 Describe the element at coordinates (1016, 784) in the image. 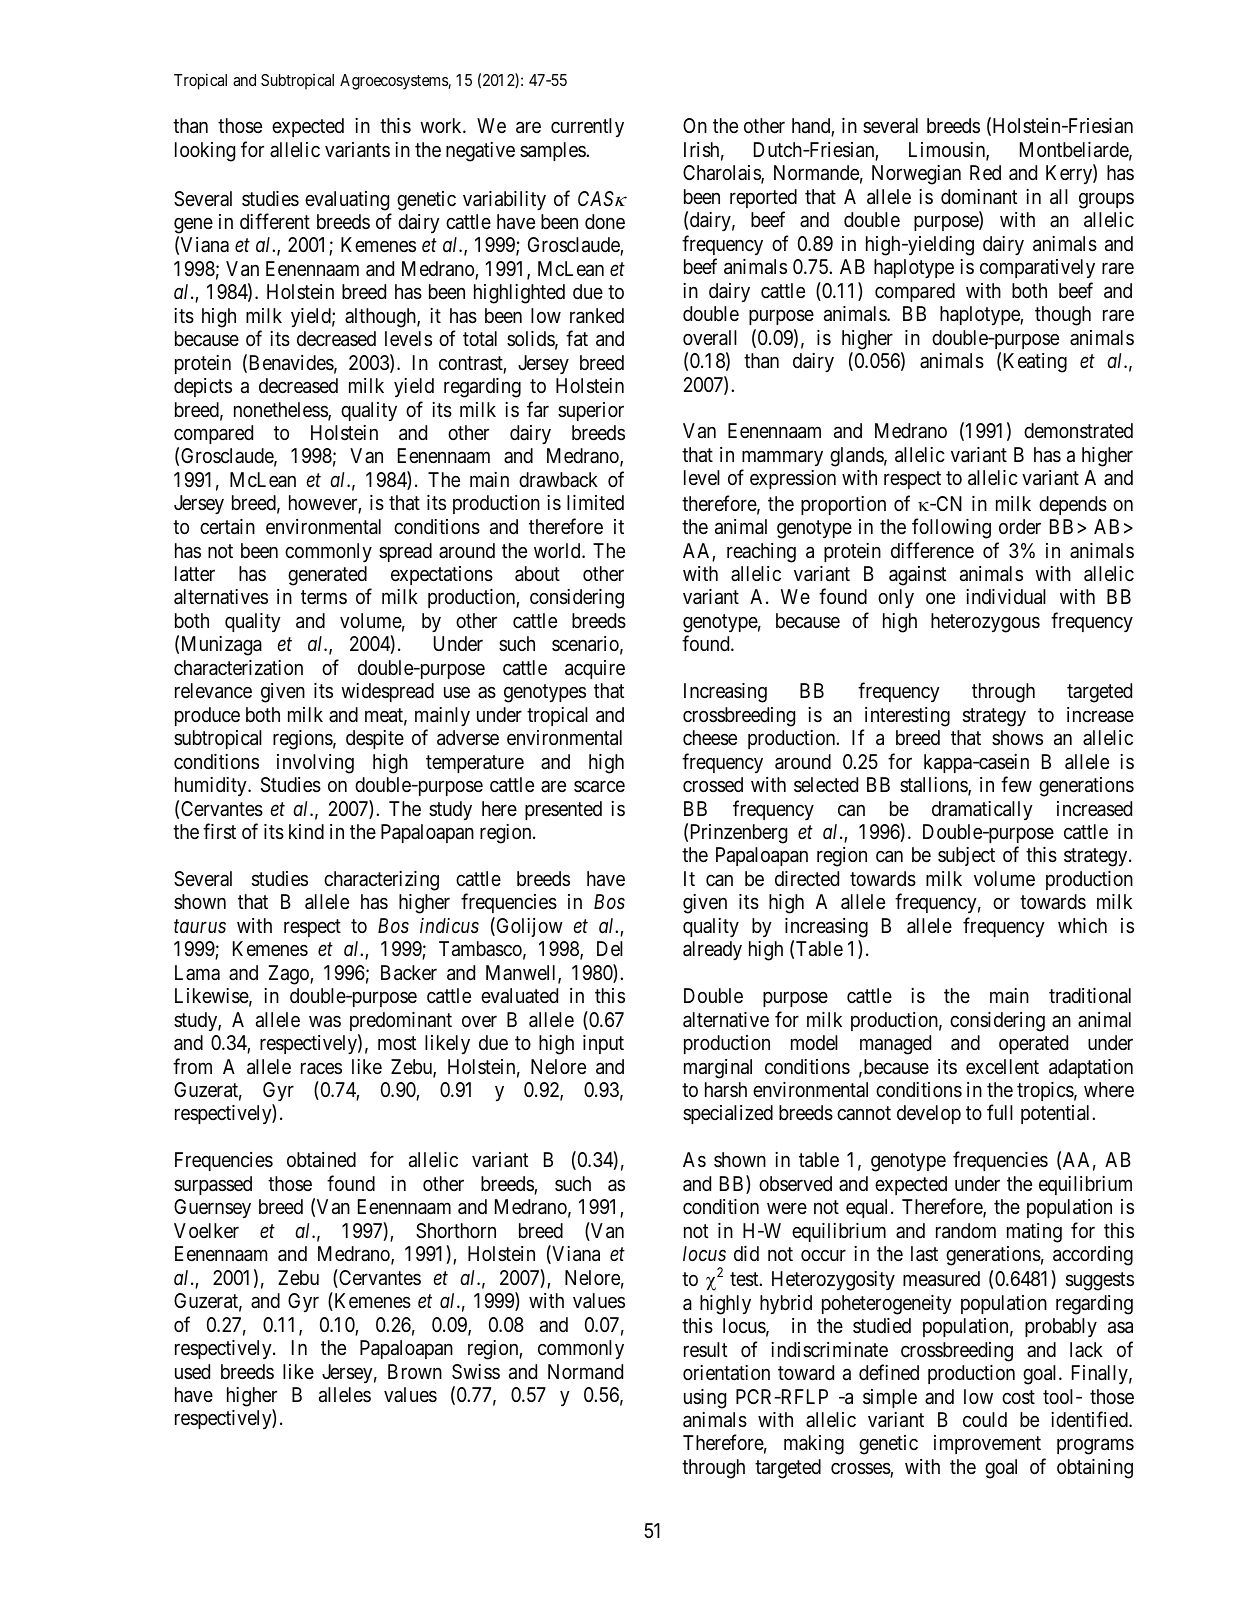

I see `few` at that location.
